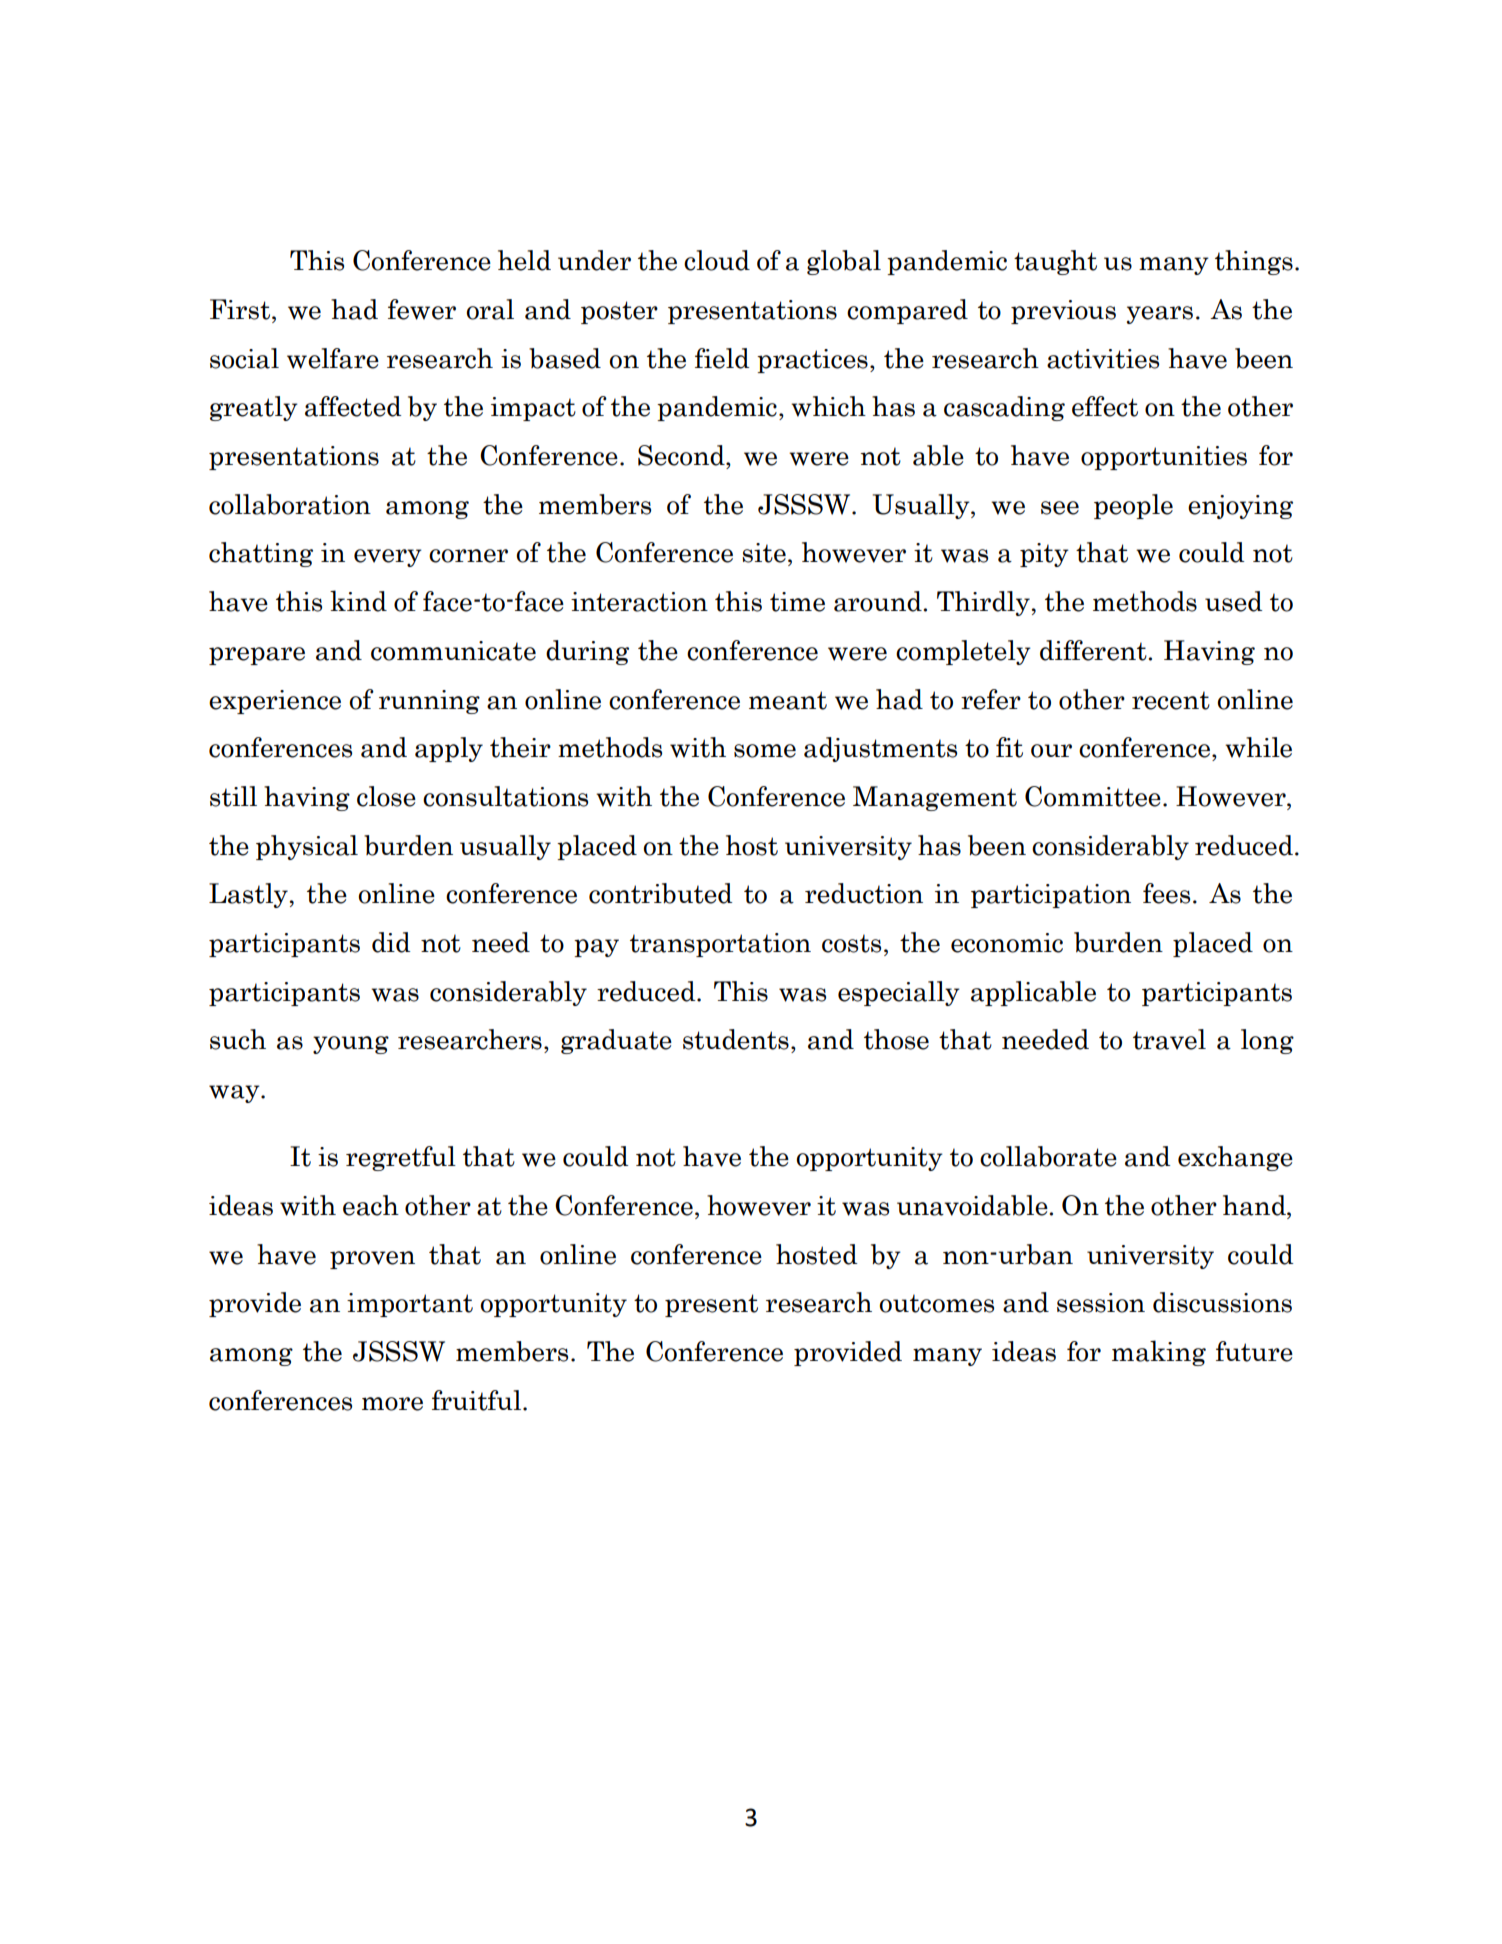  I want to click on cloud, so click(717, 260).
